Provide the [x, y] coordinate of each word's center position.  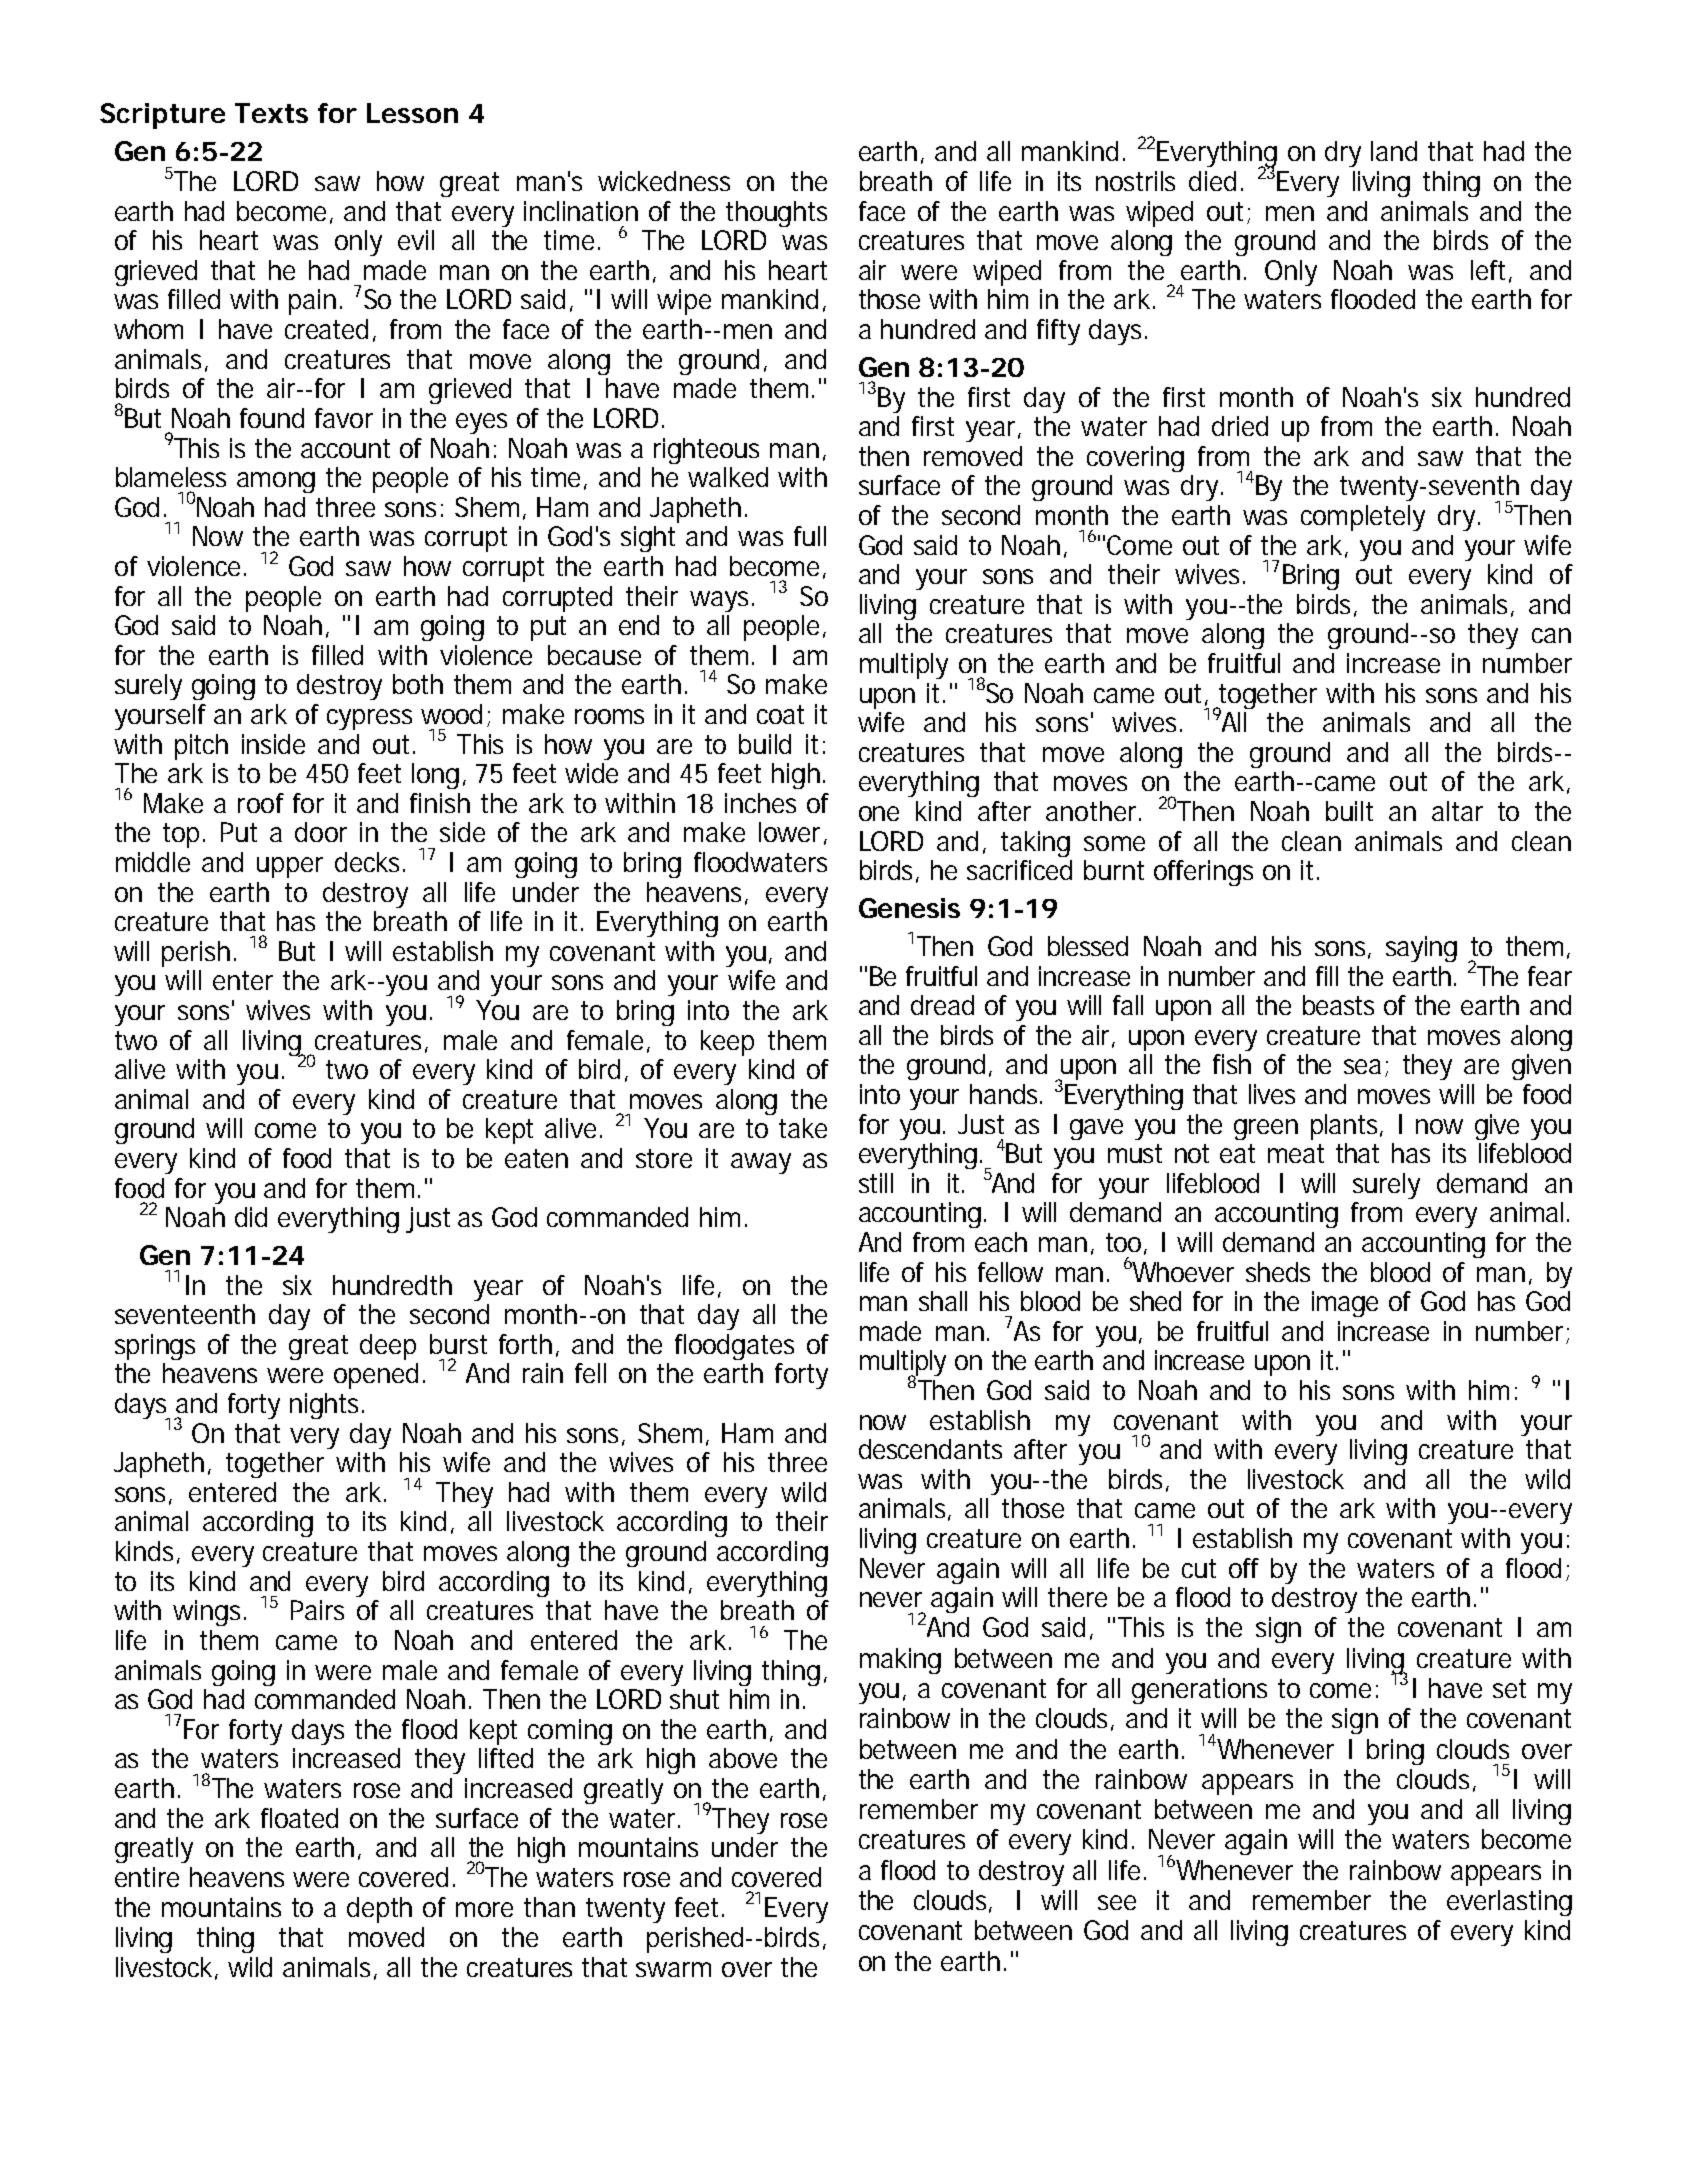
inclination [581, 211]
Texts [271, 113]
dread [942, 1005]
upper [290, 867]
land [1394, 151]
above [743, 1758]
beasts [1338, 1005]
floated [299, 1818]
